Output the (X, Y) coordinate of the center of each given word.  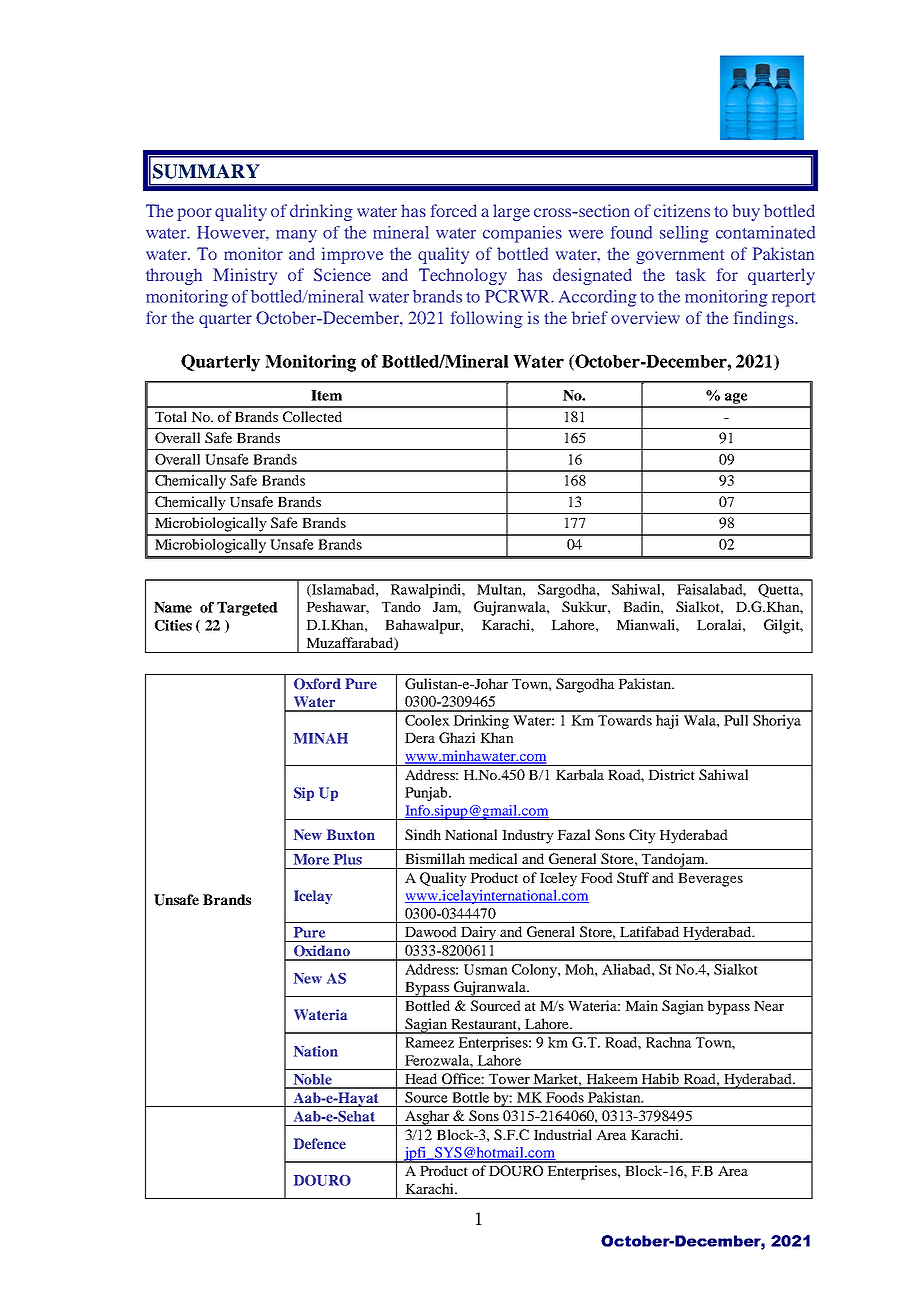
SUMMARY (206, 171)
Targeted (247, 609)
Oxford (317, 684)
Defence (320, 1143)
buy (746, 212)
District (671, 774)
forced (454, 210)
